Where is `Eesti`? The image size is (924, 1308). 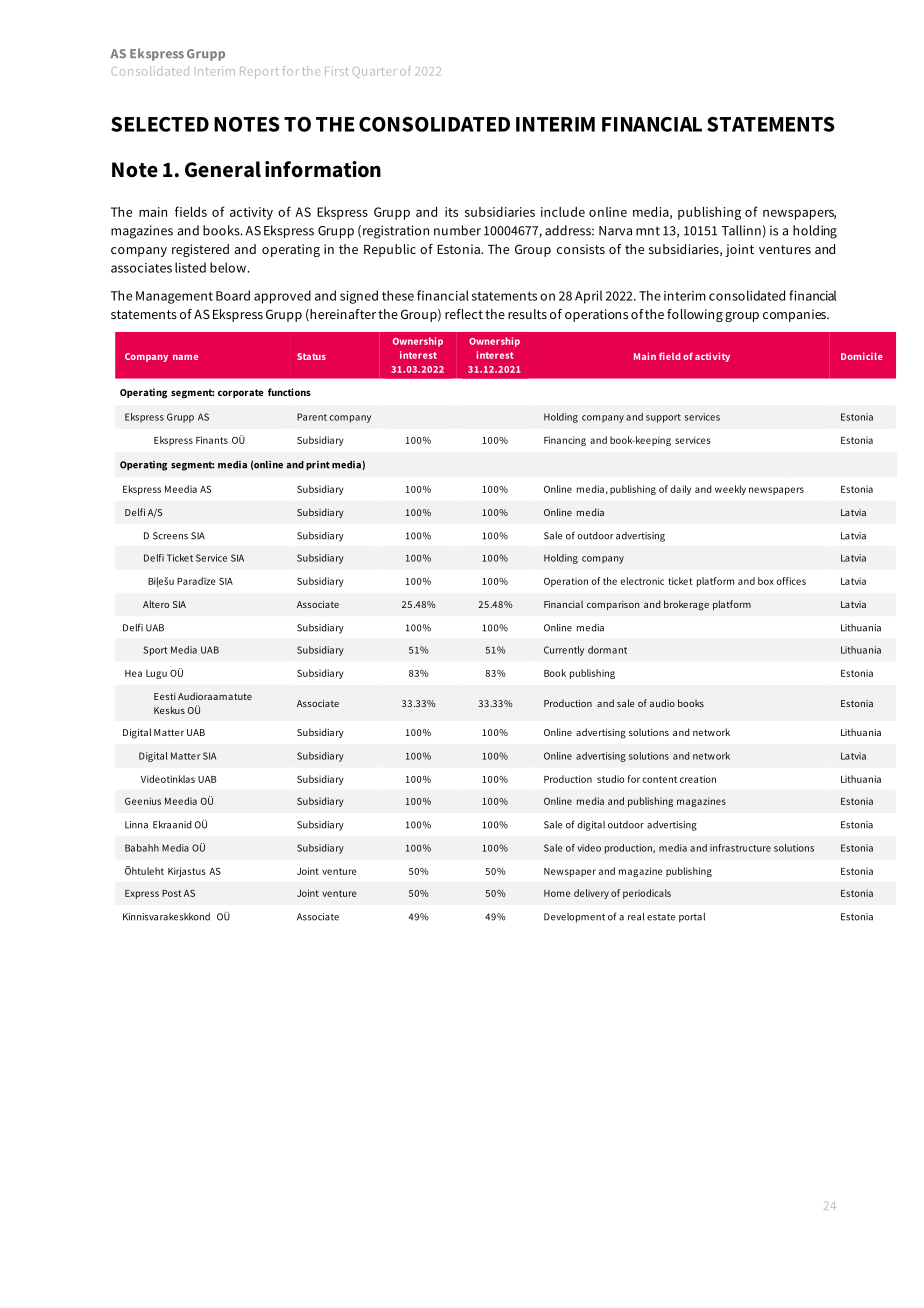
Eesti is located at coordinates (165, 696).
